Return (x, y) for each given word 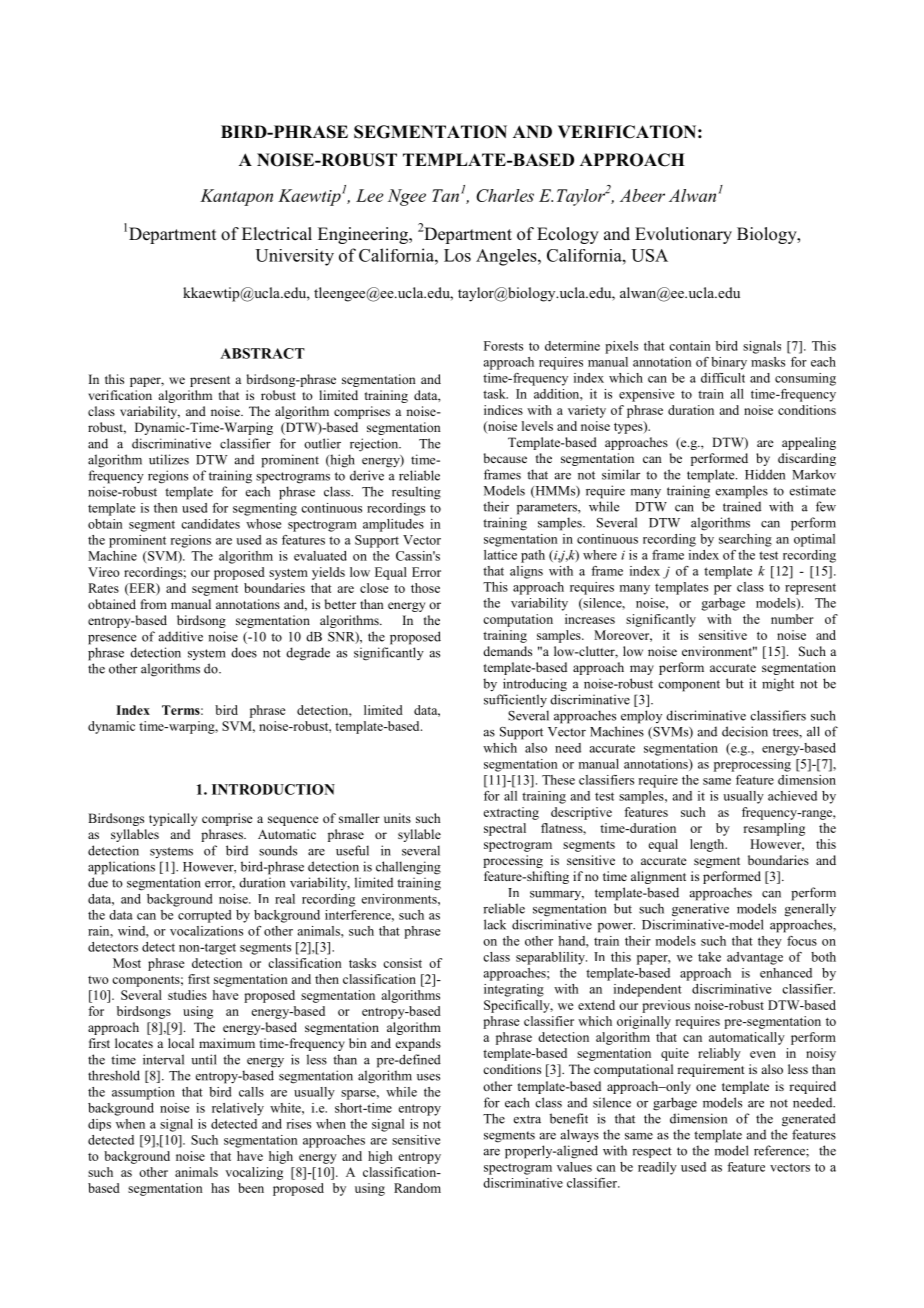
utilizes (169, 459)
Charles (505, 195)
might (778, 685)
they (770, 942)
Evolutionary (683, 235)
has (220, 1188)
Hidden (765, 474)
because (505, 458)
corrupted (204, 916)
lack (495, 924)
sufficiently (515, 701)
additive (181, 636)
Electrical (277, 234)
